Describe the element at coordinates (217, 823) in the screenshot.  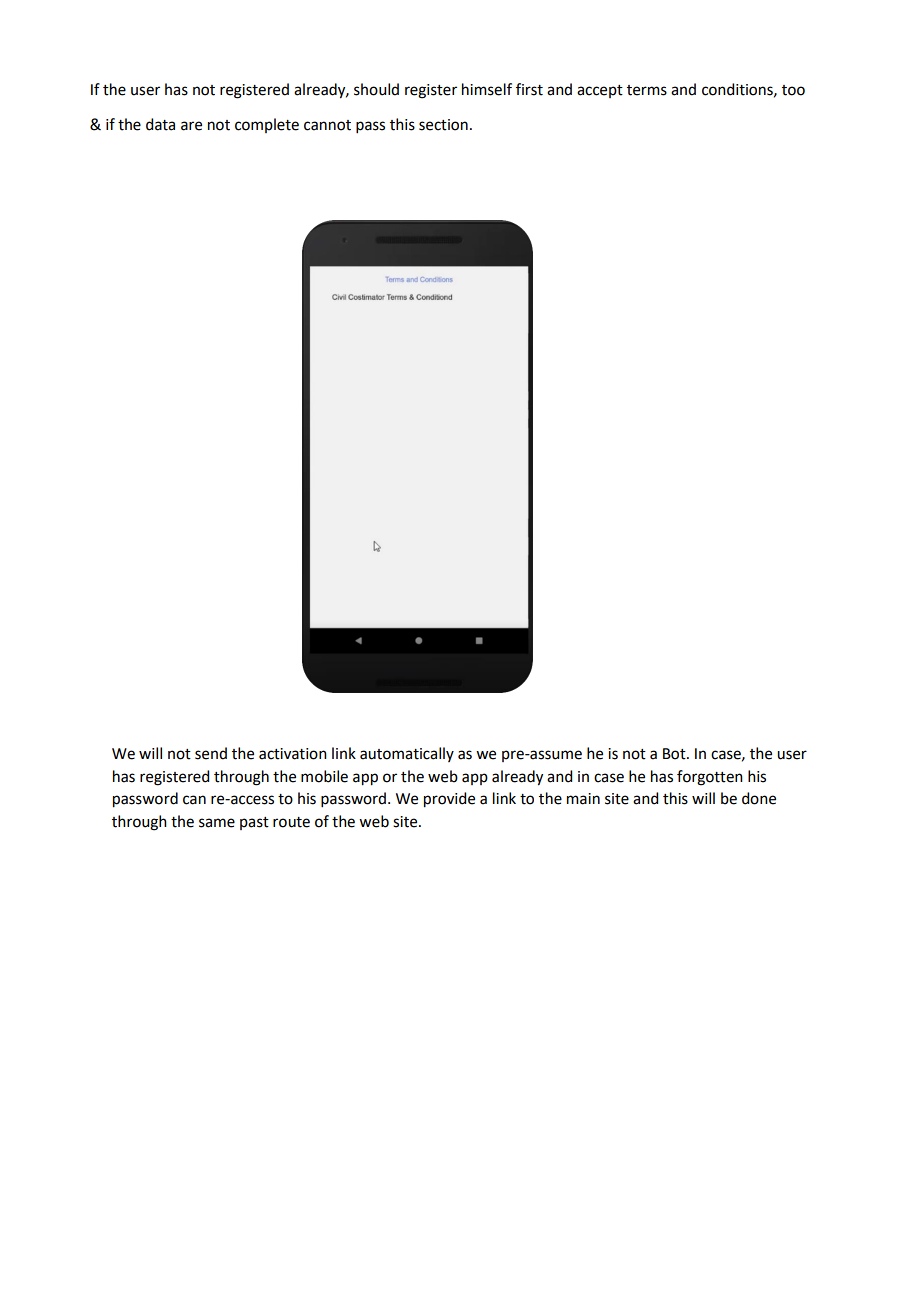
I see `same` at that location.
